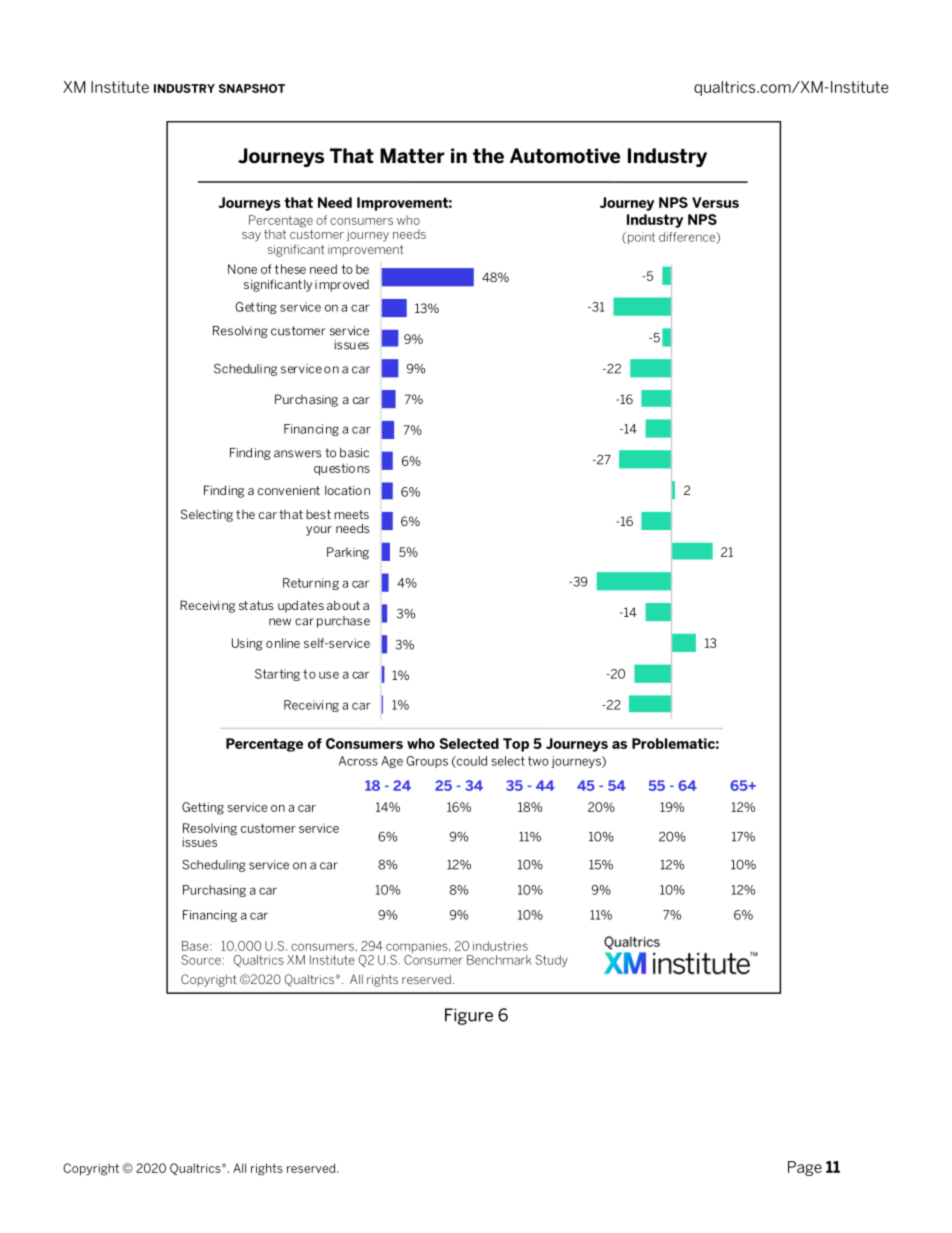 Image resolution: width=952 pixels, height=1233 pixels. What do you see at coordinates (202, 960) in the document?
I see `Source` at bounding box center [202, 960].
